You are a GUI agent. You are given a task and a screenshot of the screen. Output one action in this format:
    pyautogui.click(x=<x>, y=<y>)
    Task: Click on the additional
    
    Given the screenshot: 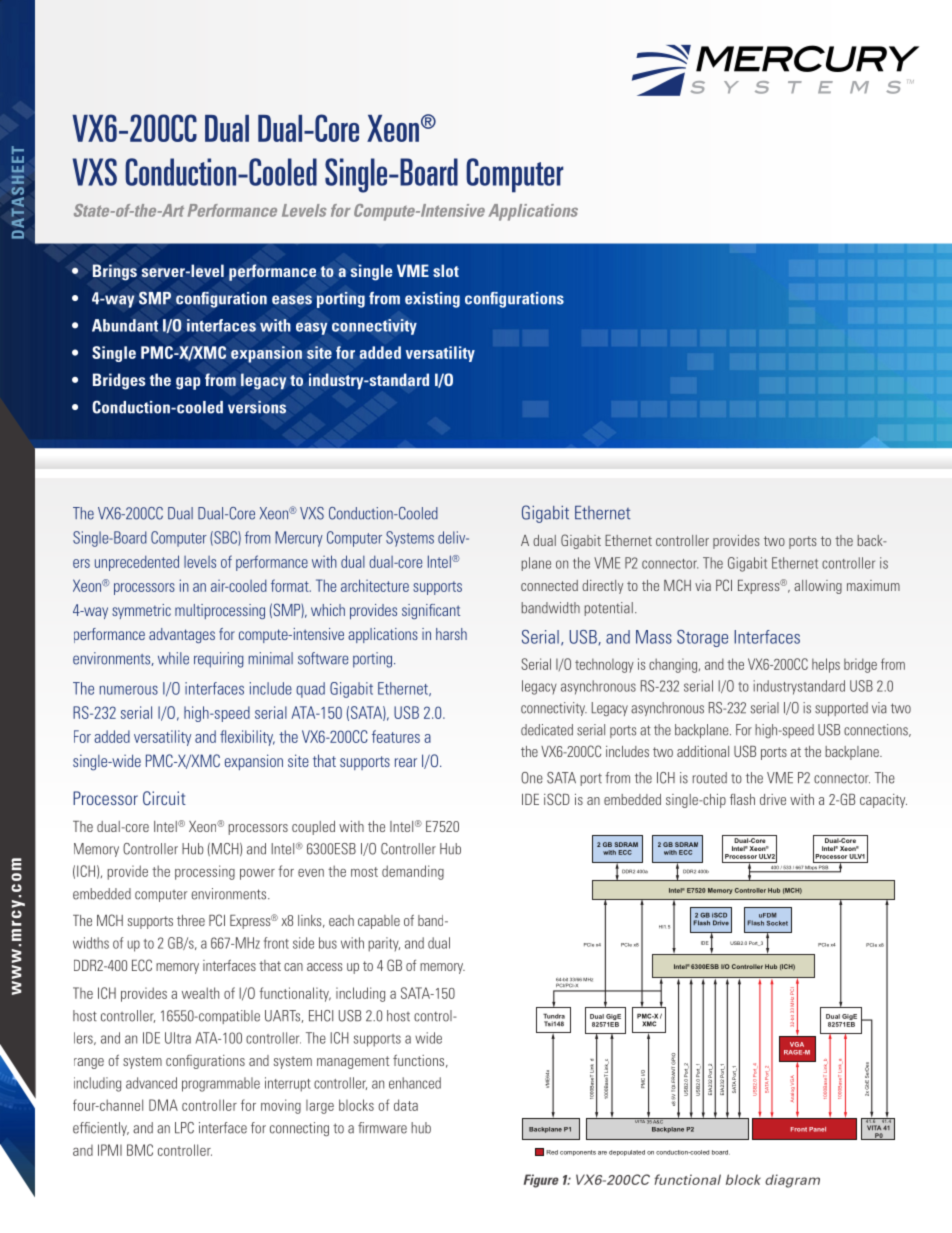 What is the action you would take?
    pyautogui.click(x=703, y=751)
